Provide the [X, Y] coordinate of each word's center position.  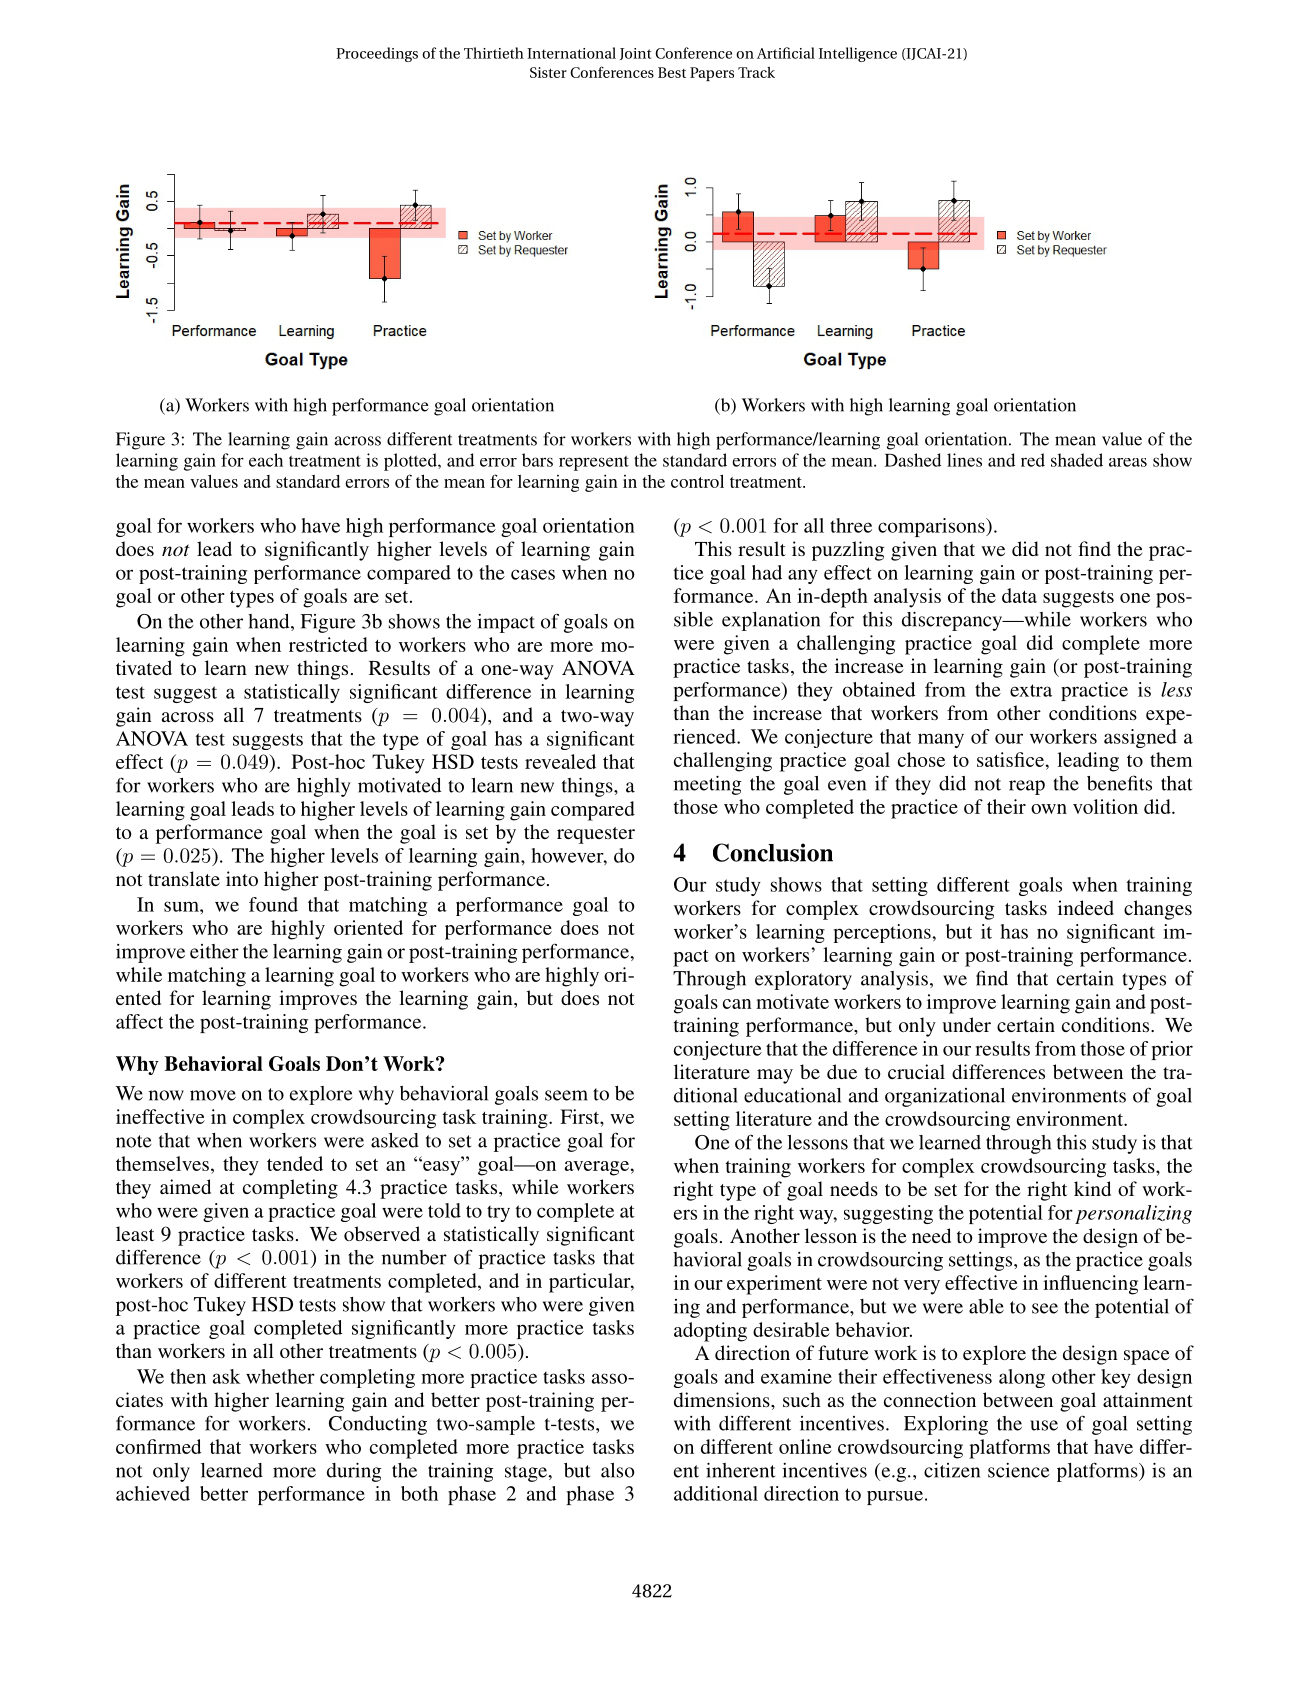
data [1019, 595]
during [354, 1472]
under [966, 1024]
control [697, 481]
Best [672, 72]
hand [270, 622]
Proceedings [377, 54]
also [618, 1470]
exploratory [803, 980]
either [214, 951]
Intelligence [858, 54]
